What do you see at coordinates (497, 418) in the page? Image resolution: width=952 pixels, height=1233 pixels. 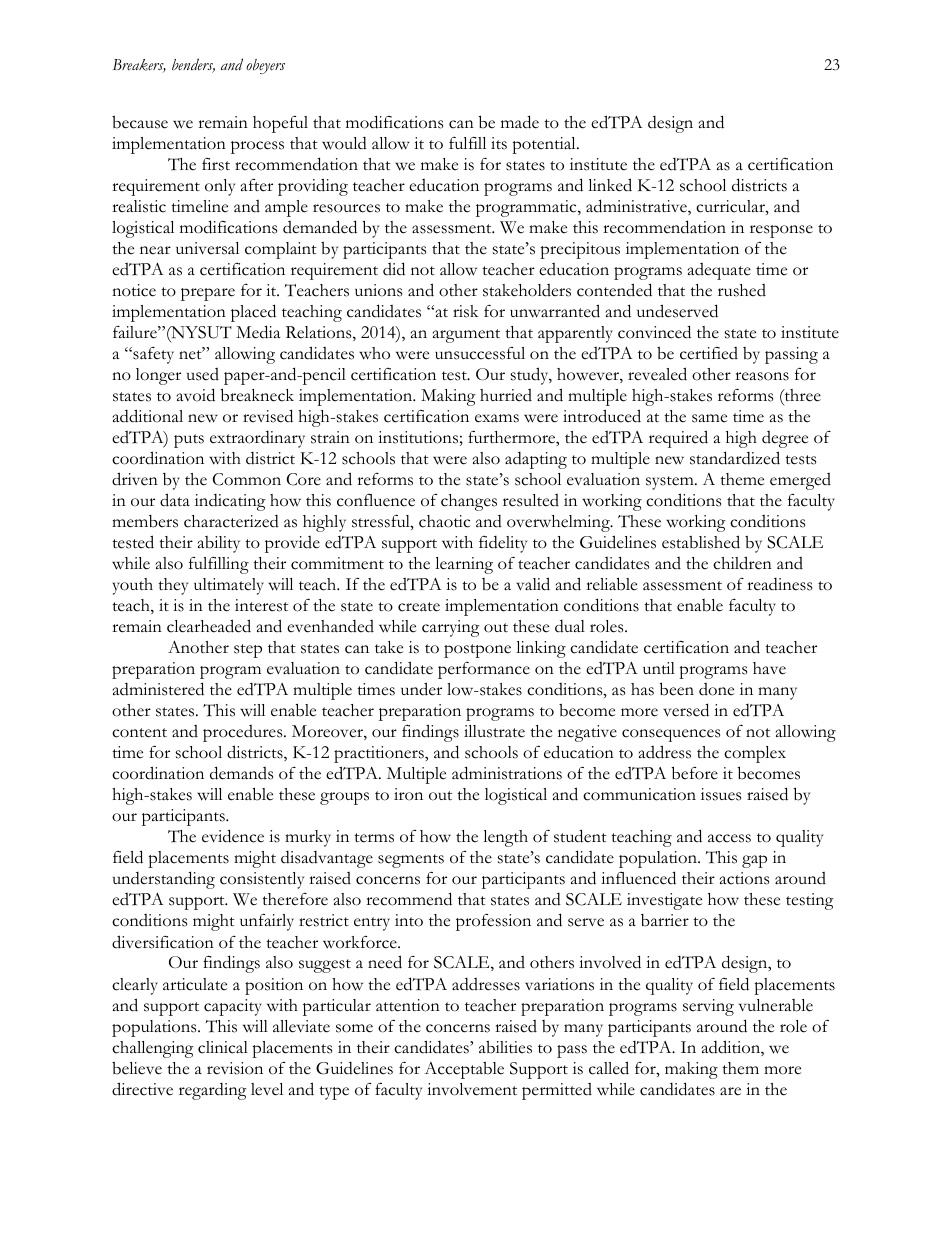 I see `exams` at bounding box center [497, 418].
